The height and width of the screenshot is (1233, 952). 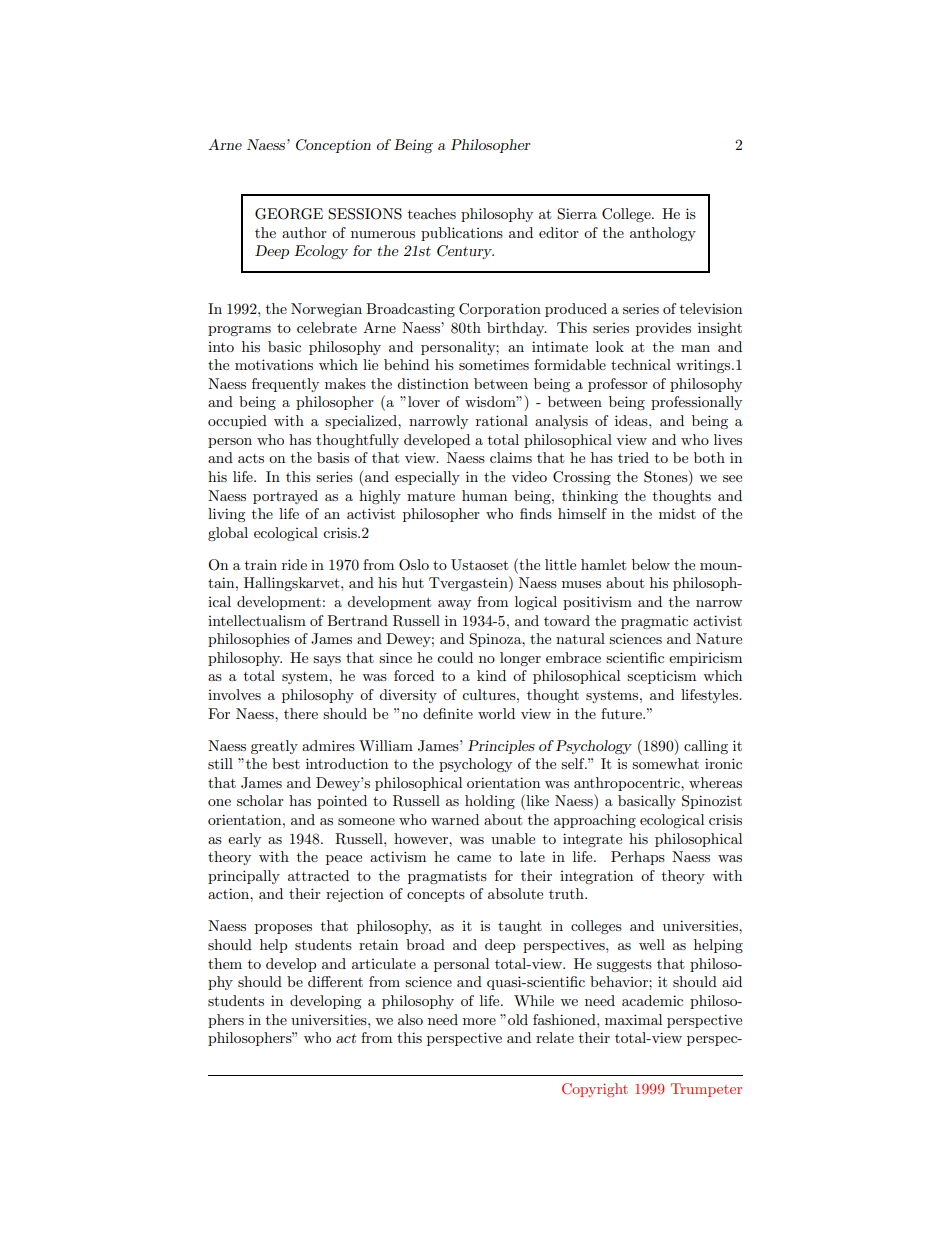 I want to click on somewhat, so click(x=665, y=763).
